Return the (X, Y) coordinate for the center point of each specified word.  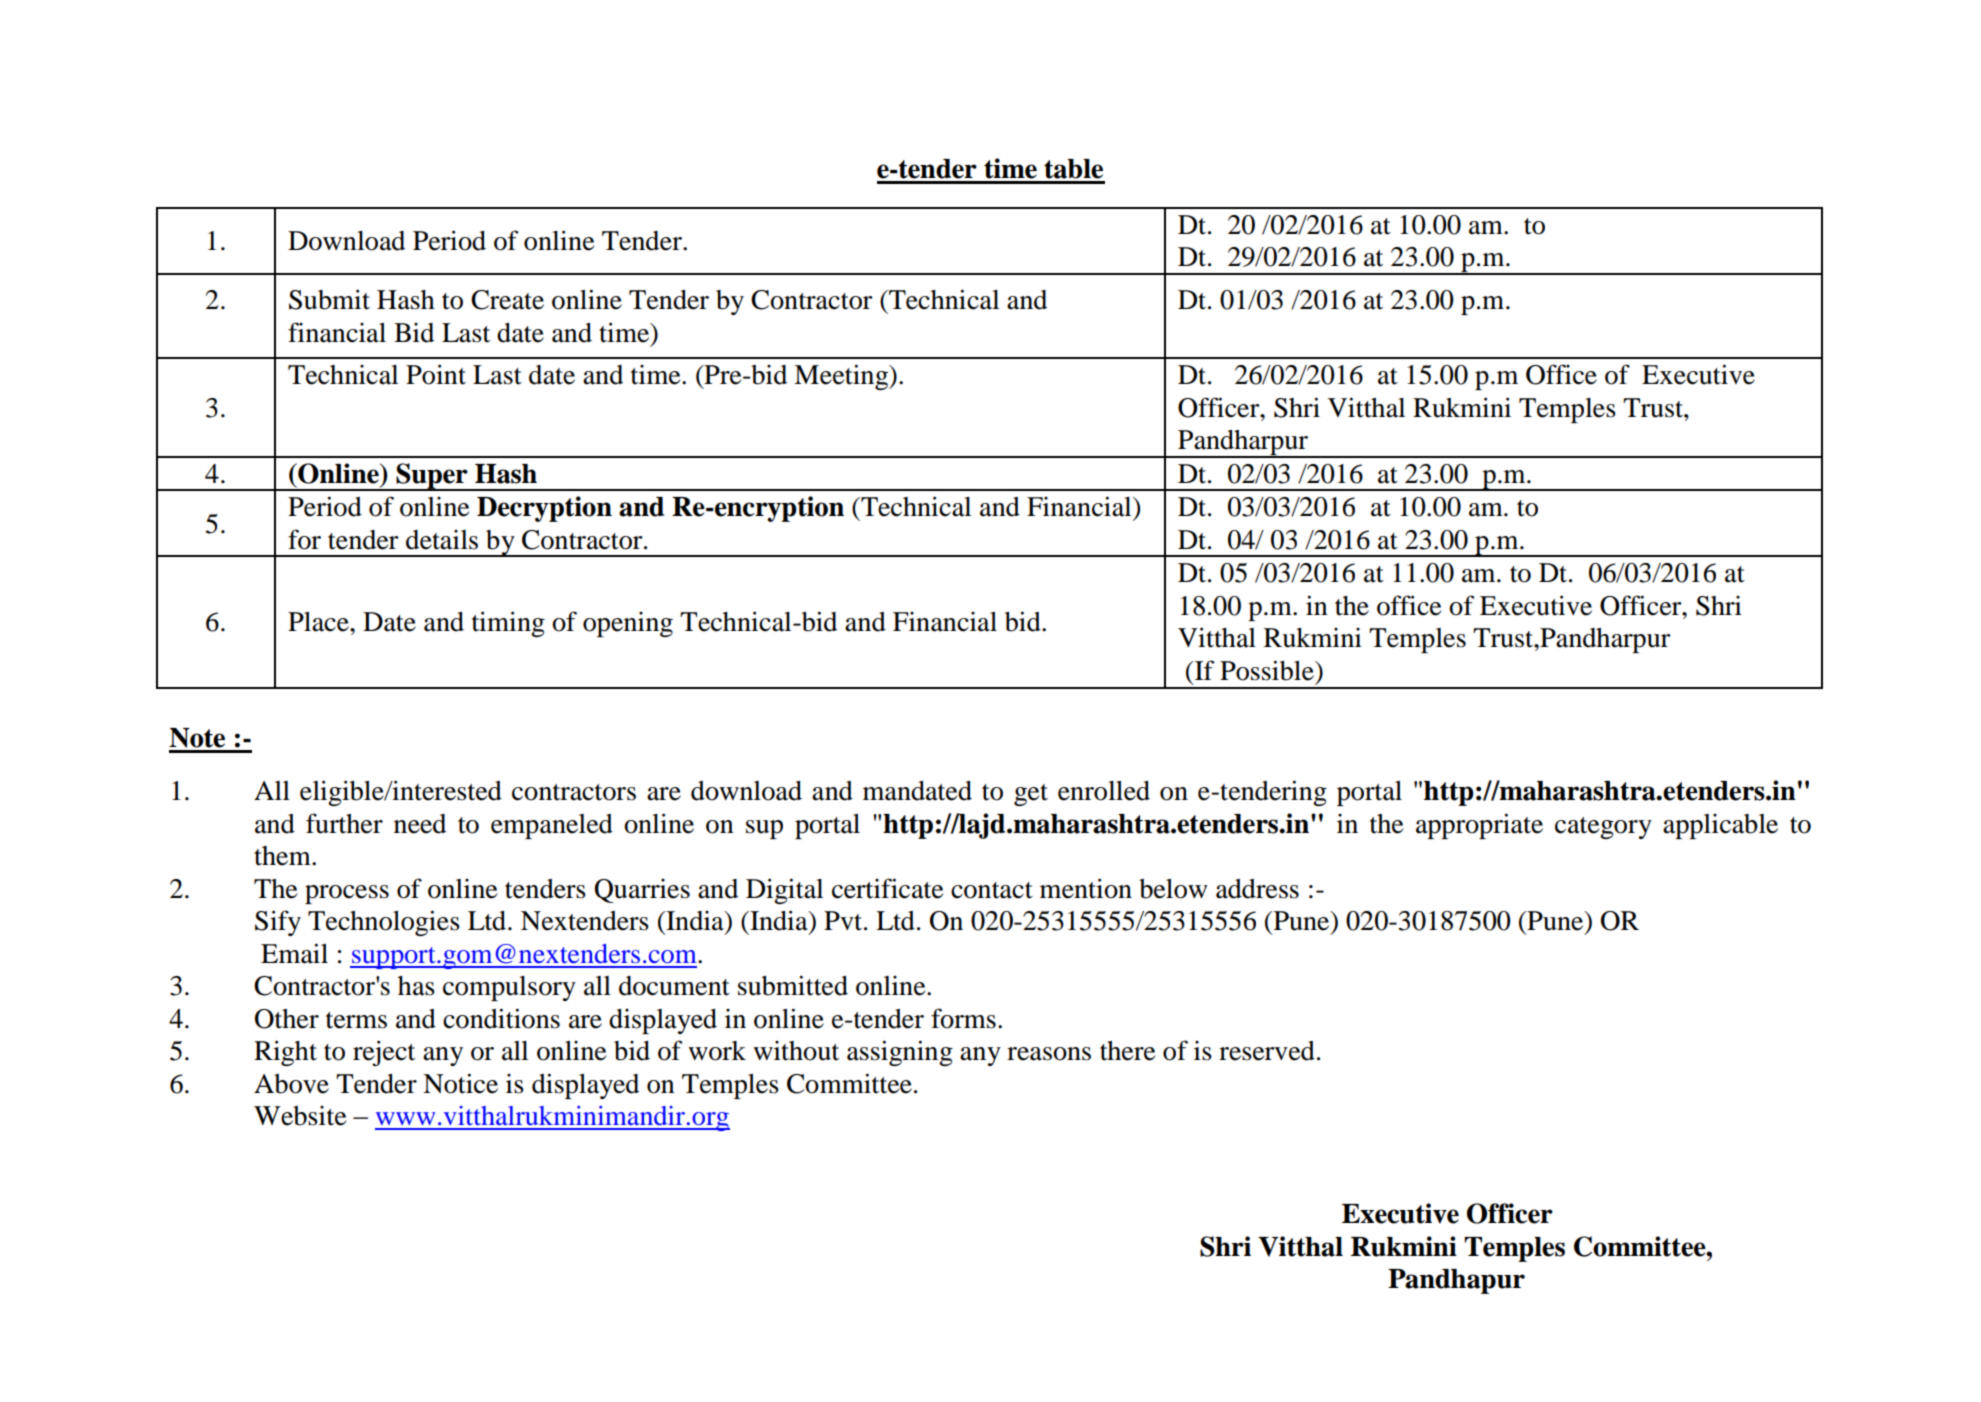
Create (507, 300)
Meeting (842, 377)
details (442, 540)
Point (436, 374)
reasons (1049, 1054)
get (1031, 795)
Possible (1268, 670)
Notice (460, 1083)
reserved (1267, 1051)
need (420, 824)
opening (628, 624)
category (1603, 828)
